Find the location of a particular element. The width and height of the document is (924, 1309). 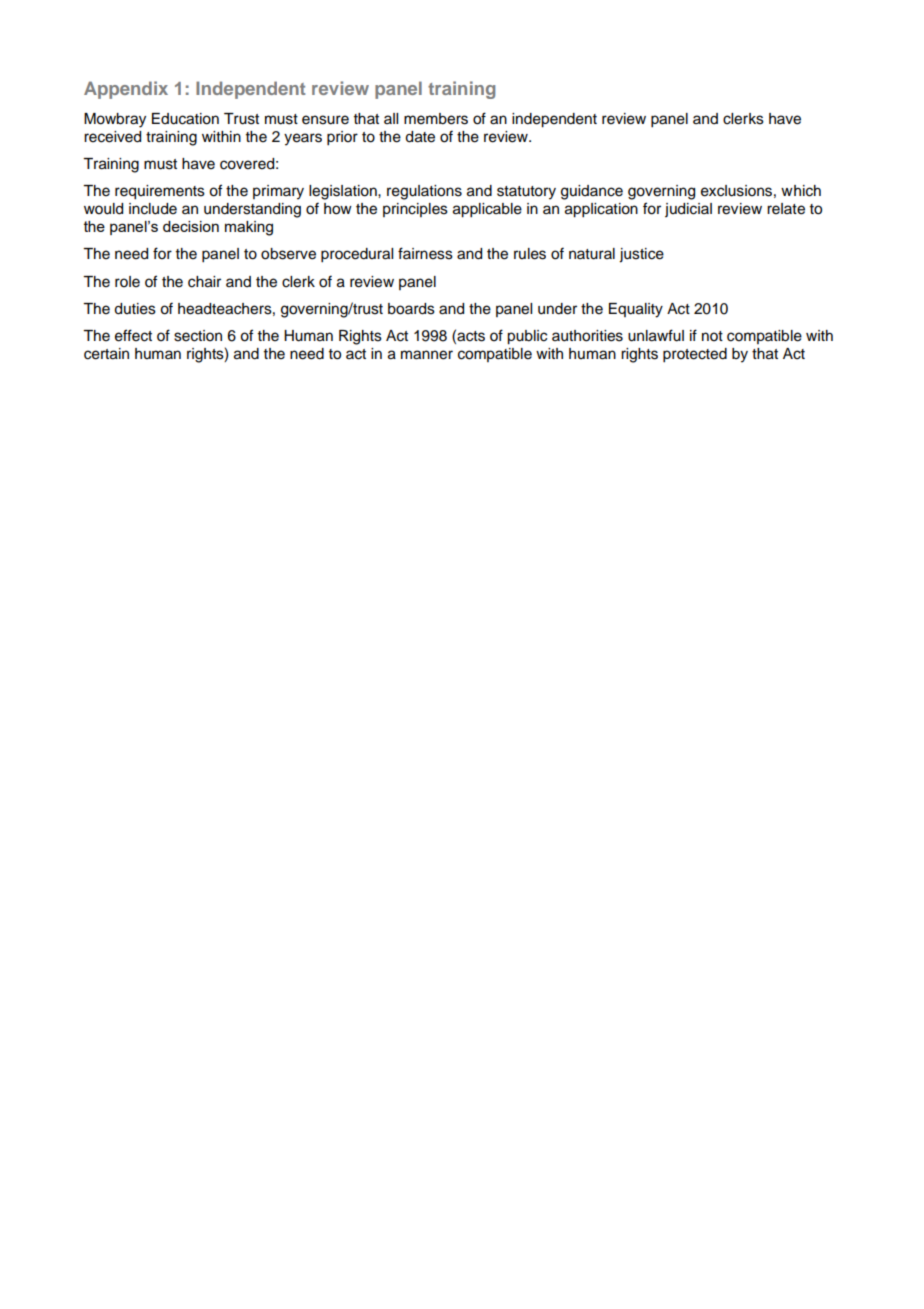

Appendix is located at coordinates (126, 90).
